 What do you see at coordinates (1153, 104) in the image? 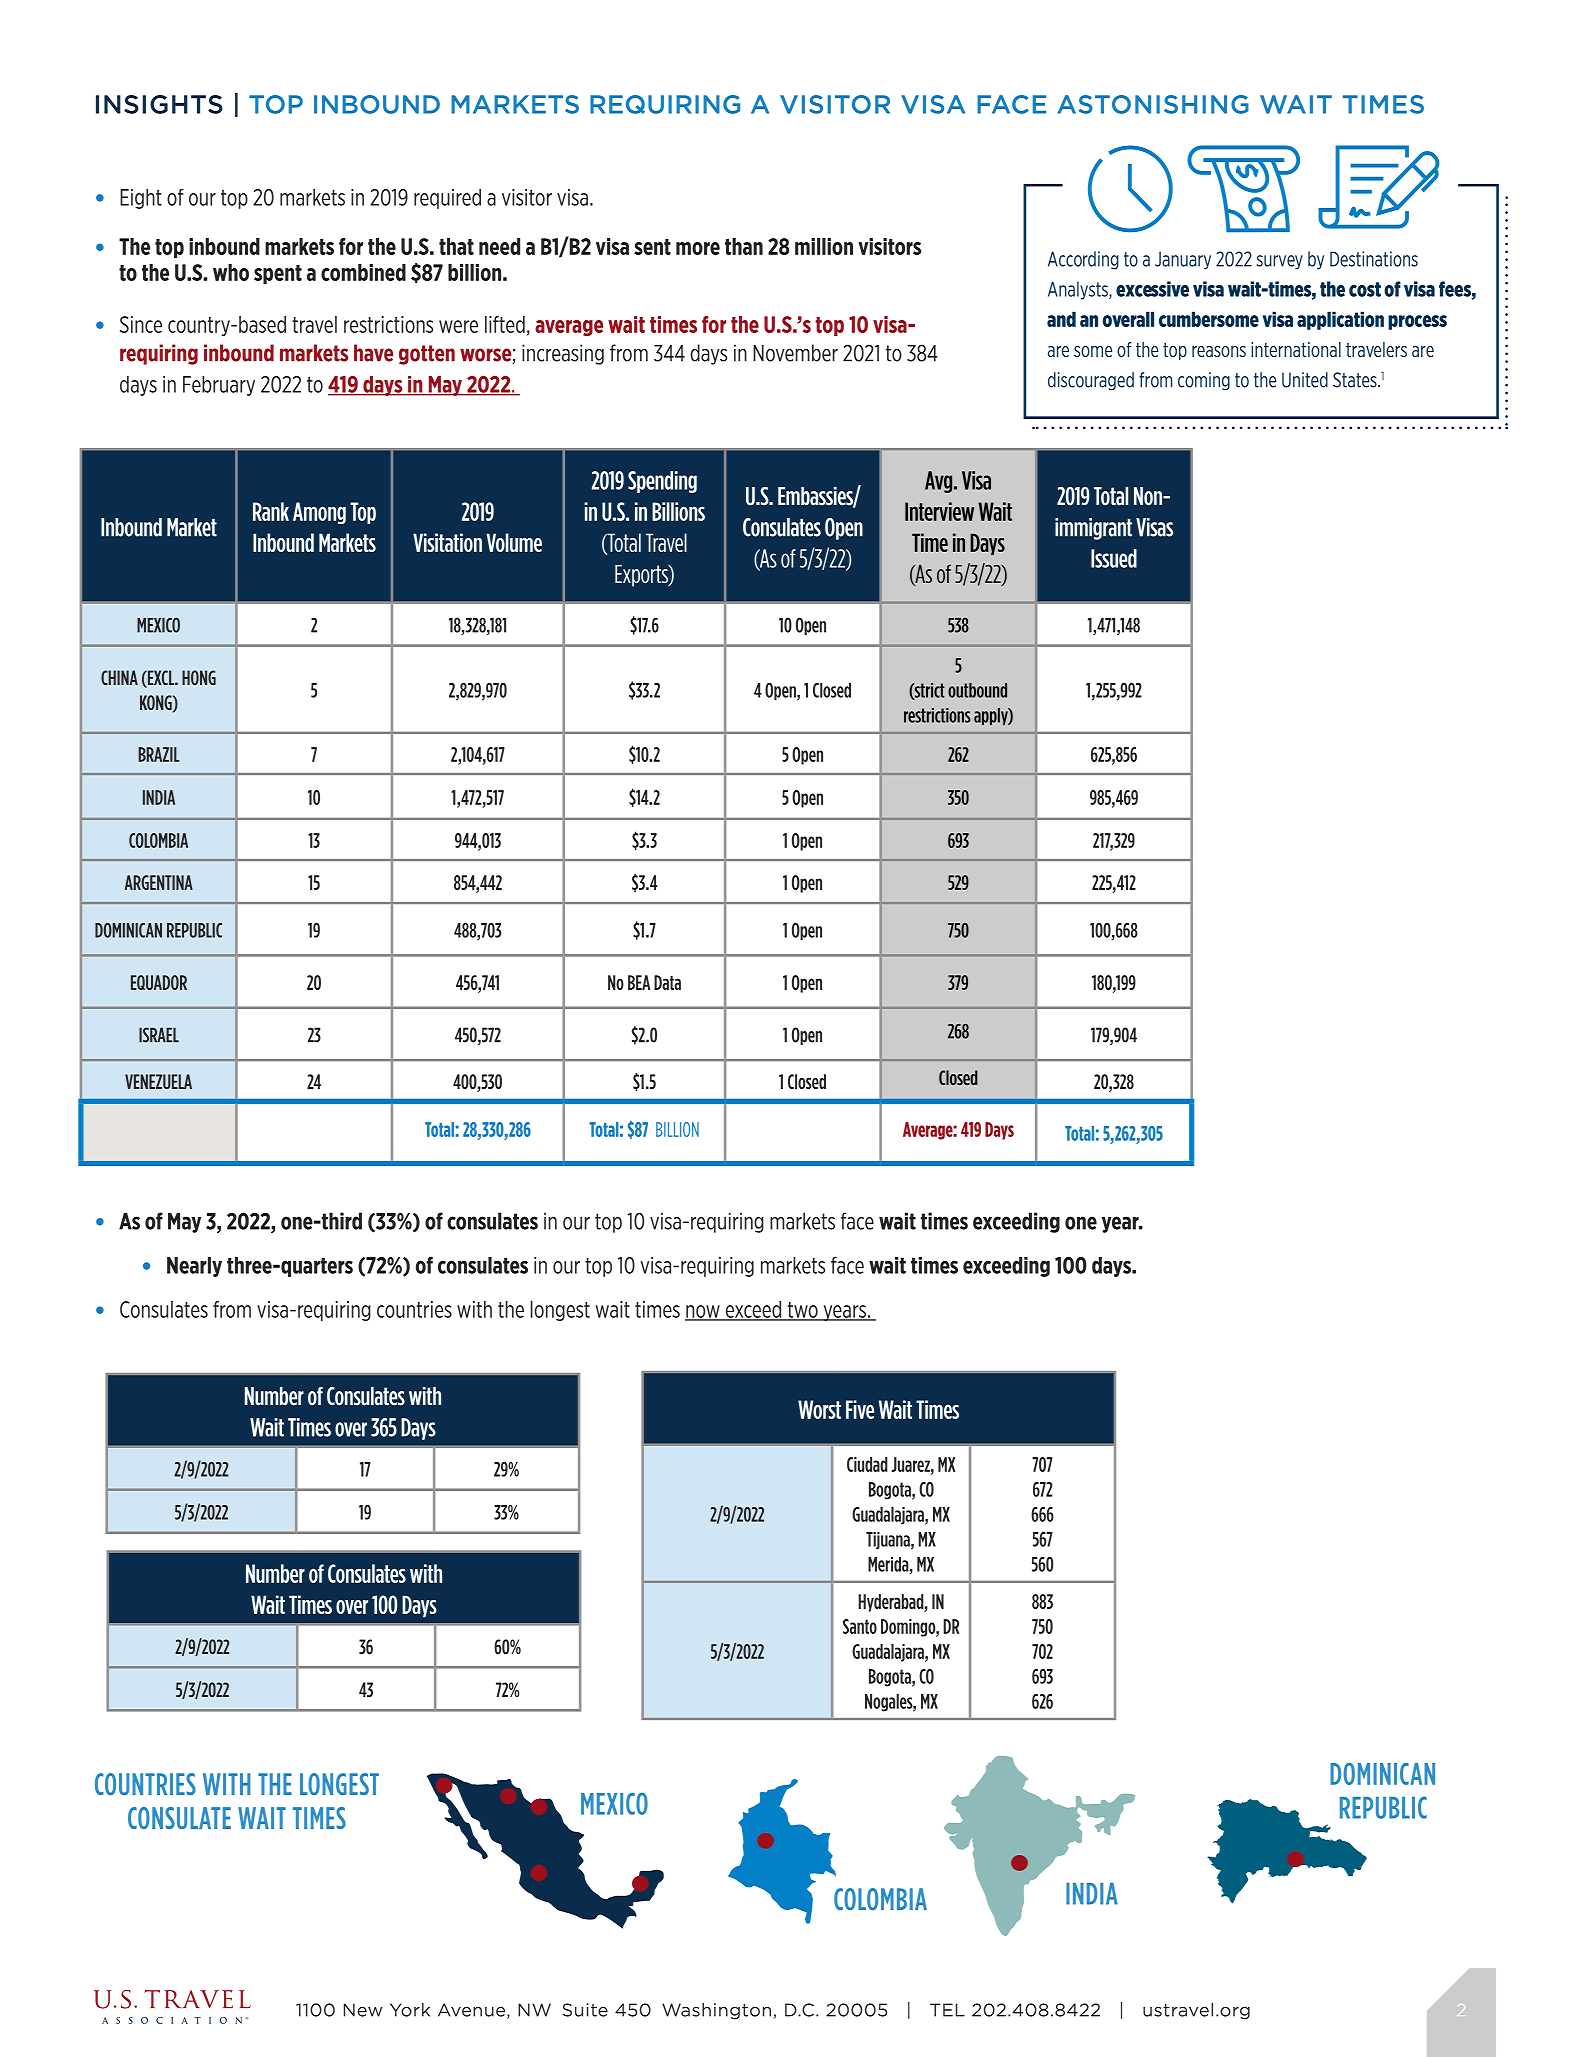
I see `ASTONISHING` at bounding box center [1153, 104].
